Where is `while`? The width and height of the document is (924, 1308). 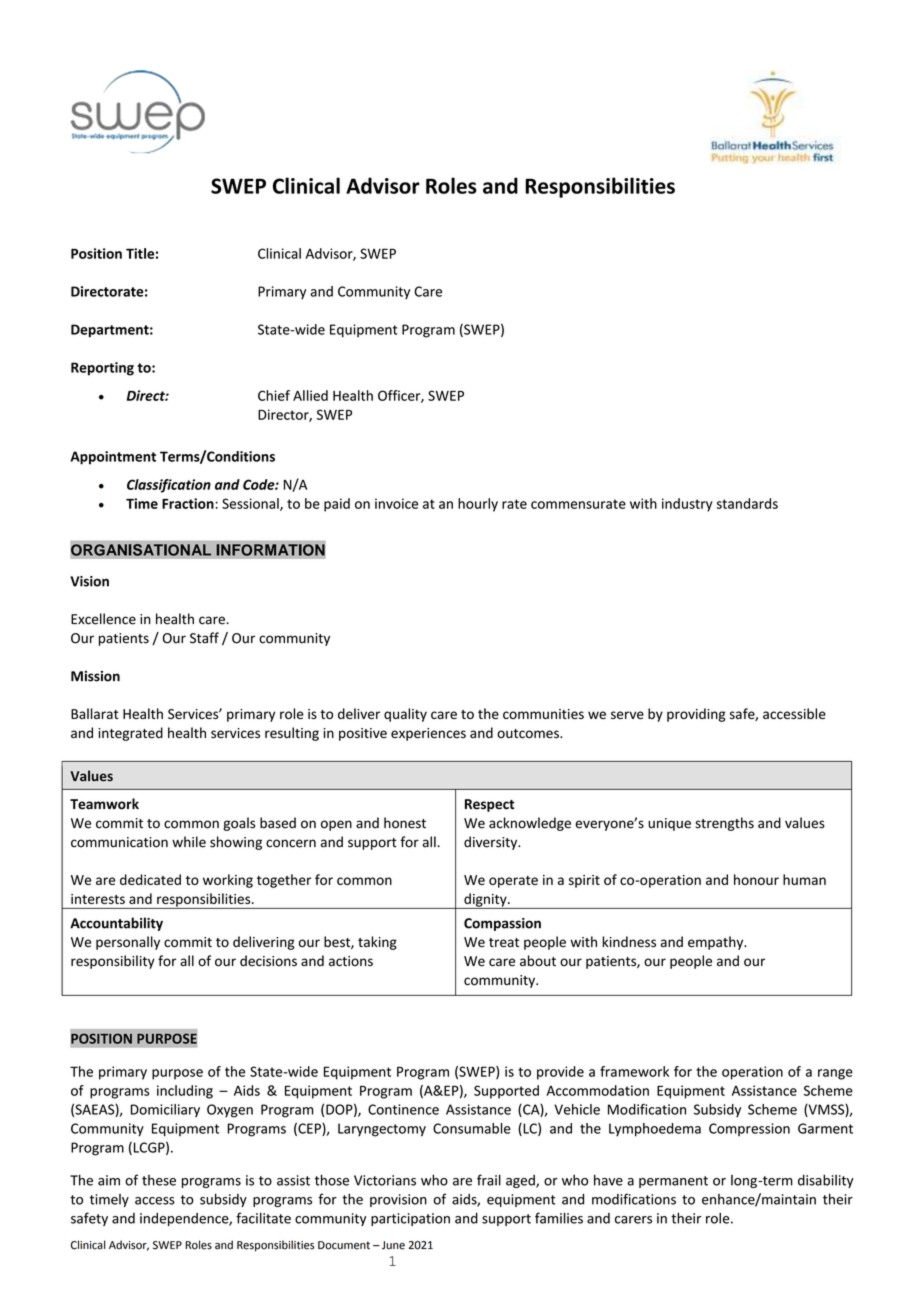 while is located at coordinates (189, 842).
